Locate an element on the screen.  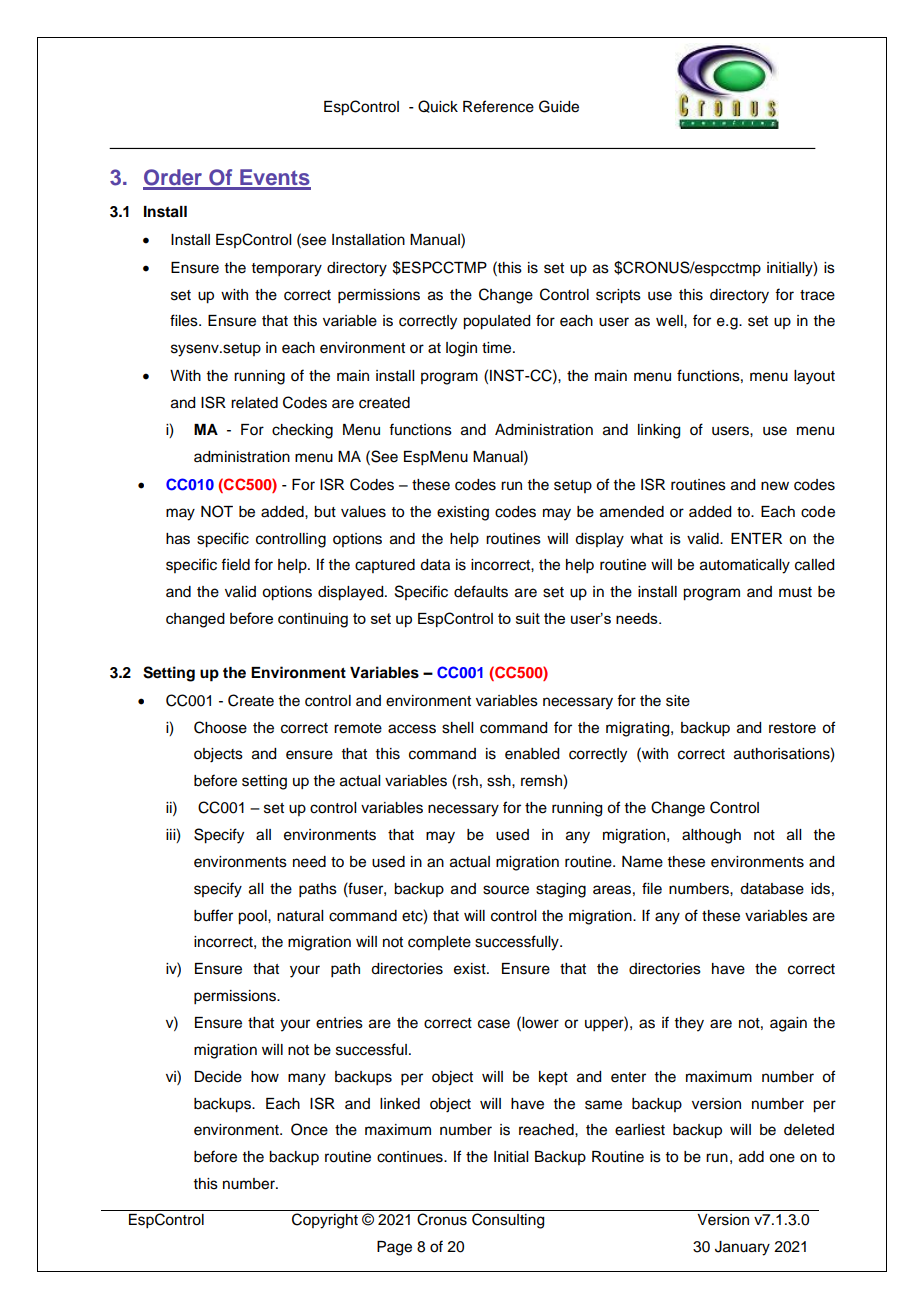
temporary is located at coordinates (287, 270).
